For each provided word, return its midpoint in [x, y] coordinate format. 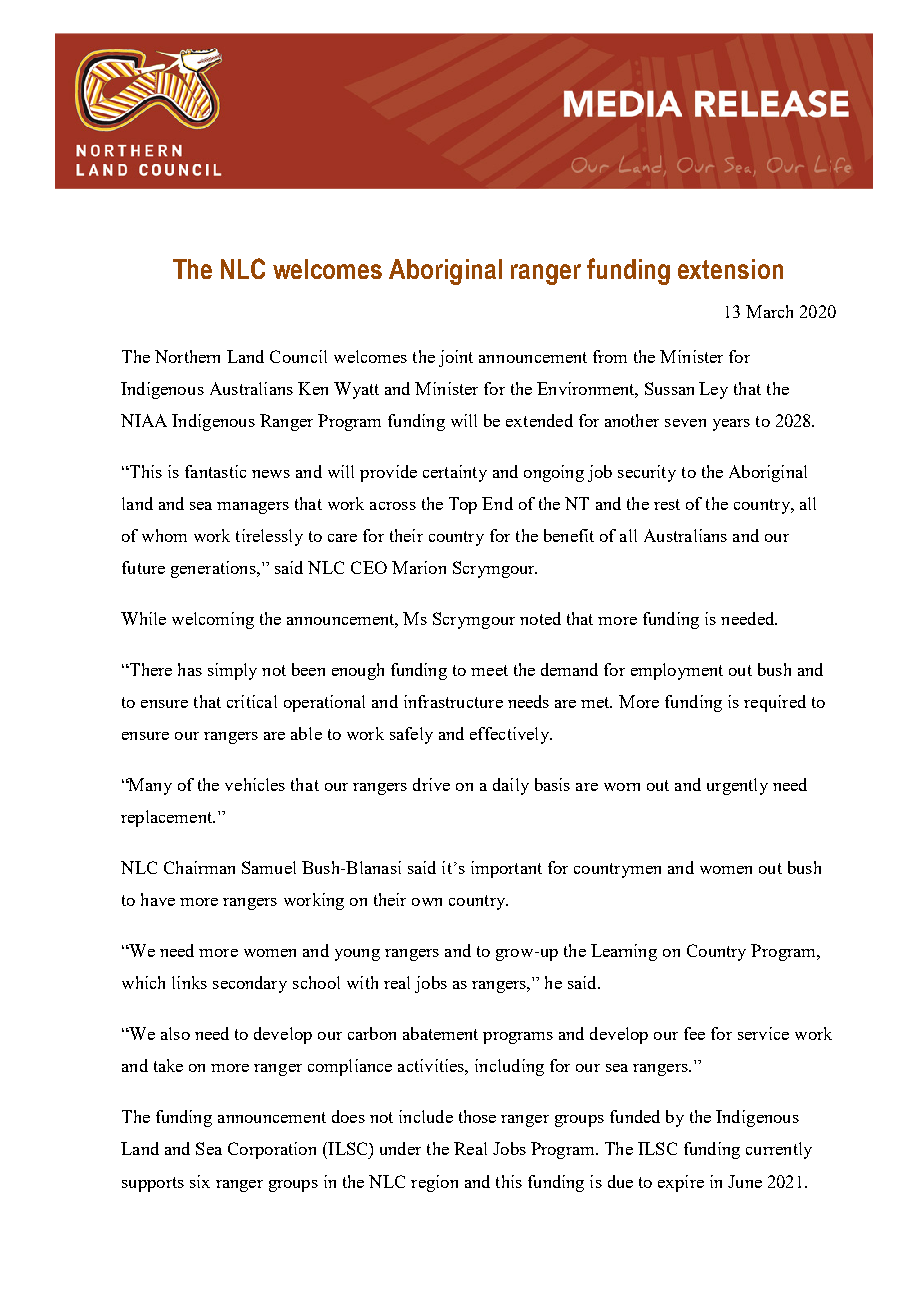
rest [667, 504]
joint [456, 358]
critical [252, 701]
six [200, 1181]
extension [730, 269]
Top [463, 505]
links [189, 982]
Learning [624, 952]
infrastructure [453, 701]
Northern [187, 356]
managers [253, 508]
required [775, 703]
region [434, 1183]
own [427, 902]
